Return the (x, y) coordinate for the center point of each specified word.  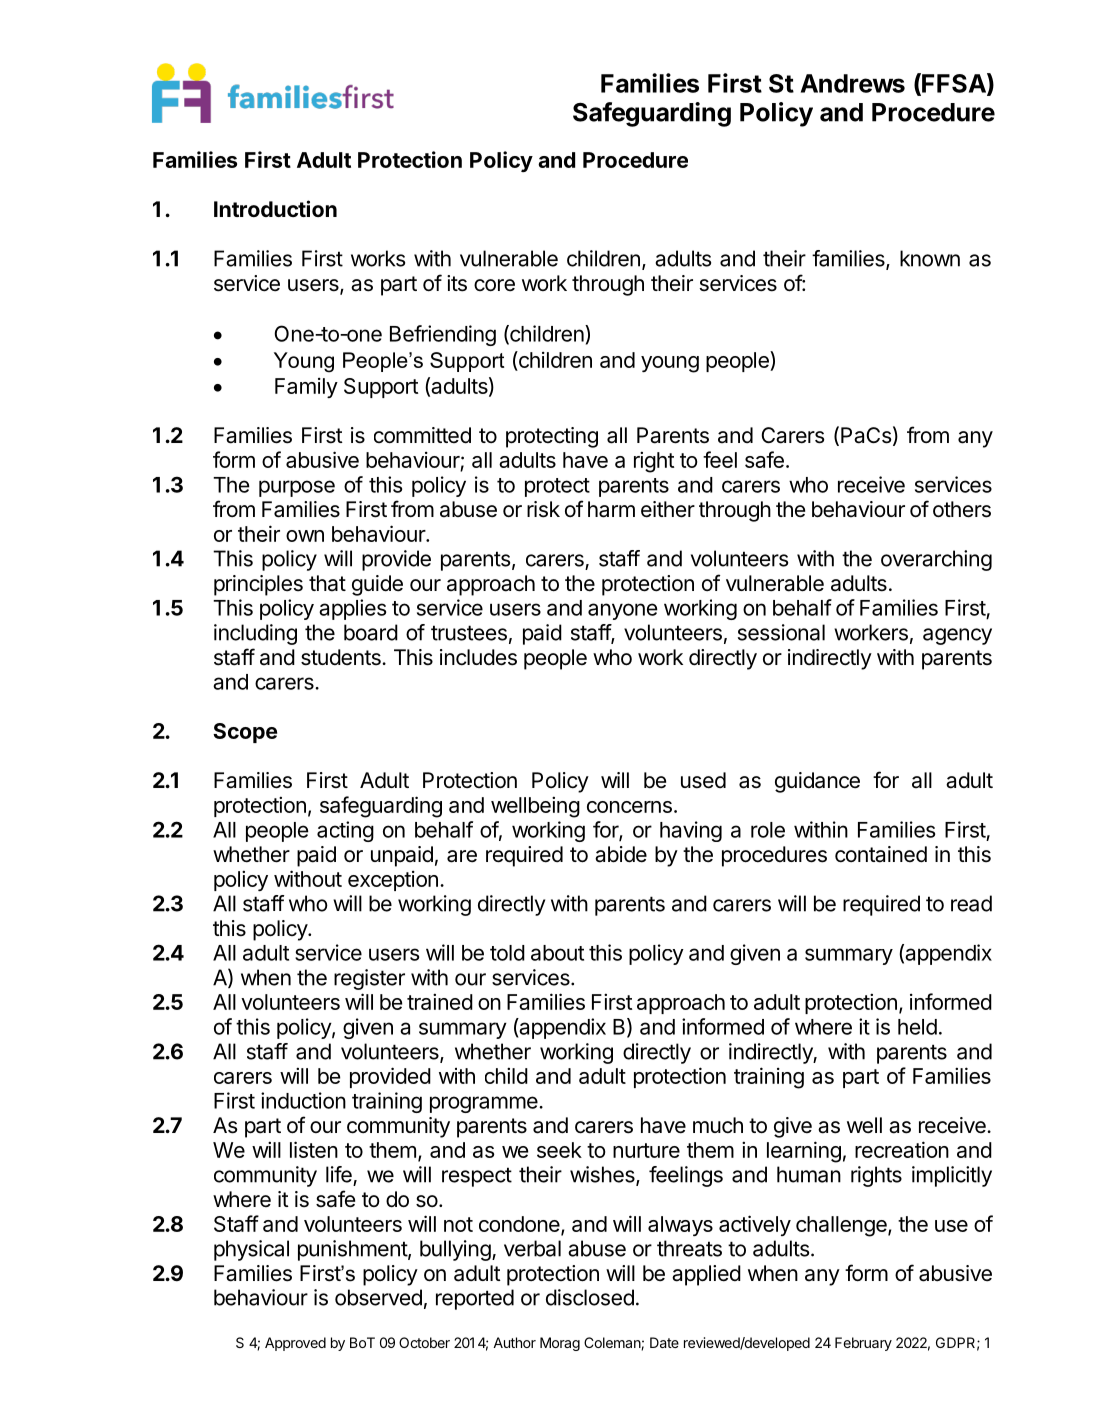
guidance (817, 782)
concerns (629, 807)
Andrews (853, 83)
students (342, 657)
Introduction (275, 208)
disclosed (590, 1297)
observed (378, 1297)
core (494, 285)
